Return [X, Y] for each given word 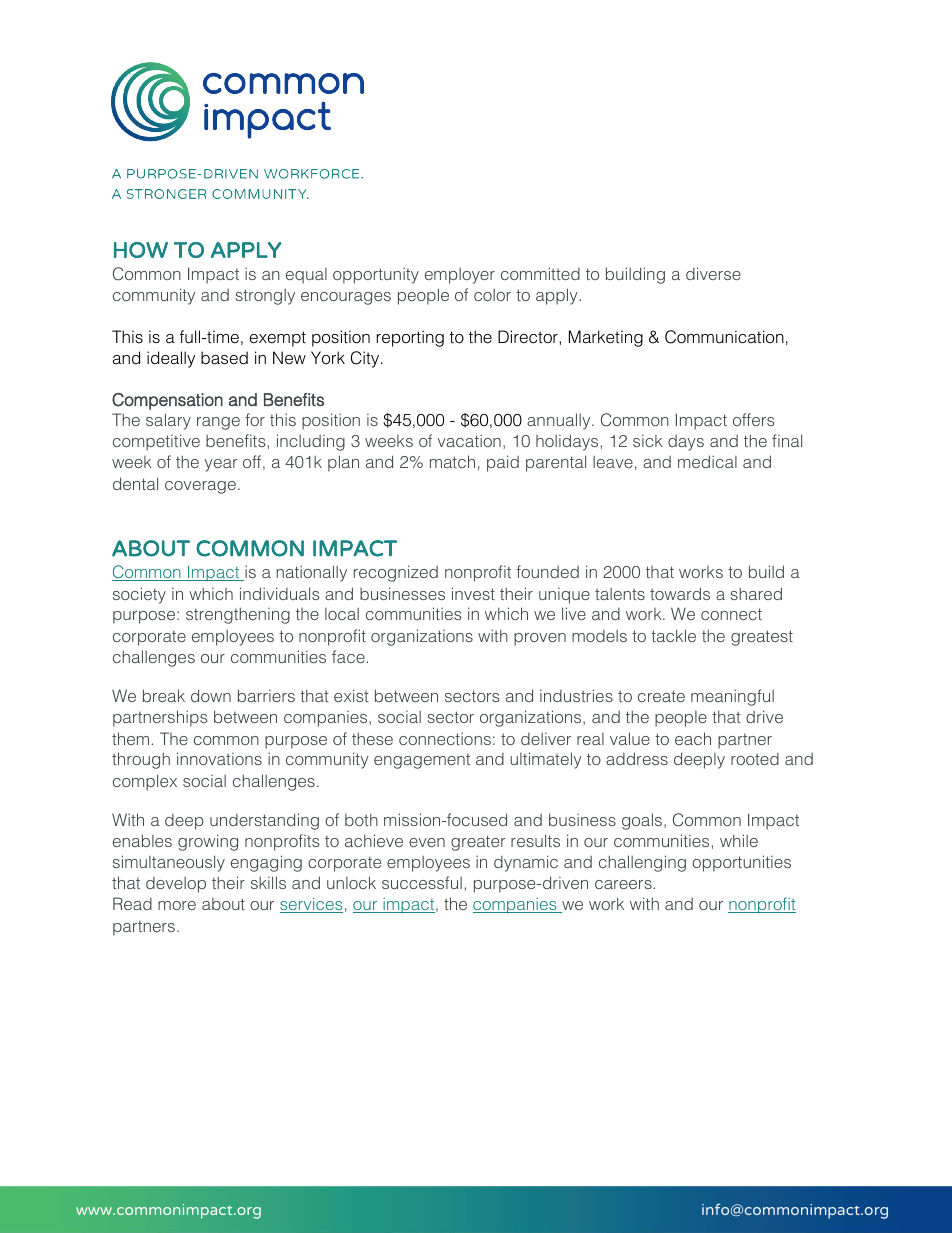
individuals [279, 593]
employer [460, 276]
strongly [265, 297]
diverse [713, 273]
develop [176, 885]
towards [680, 593]
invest [473, 593]
